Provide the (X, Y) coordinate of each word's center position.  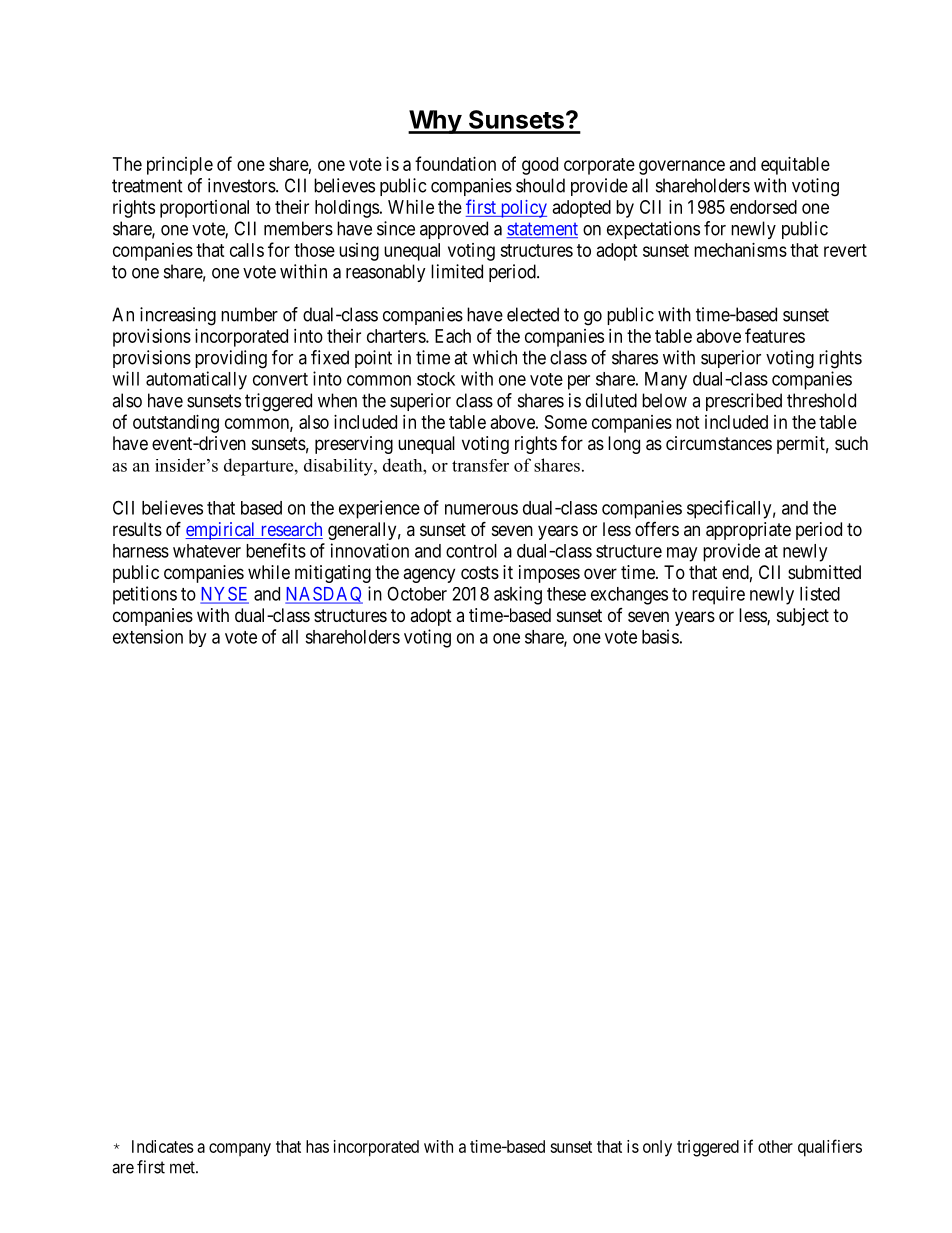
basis (660, 636)
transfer (480, 465)
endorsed (763, 207)
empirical (221, 531)
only (657, 1148)
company (240, 1150)
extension (148, 636)
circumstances (719, 443)
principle (180, 166)
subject (803, 617)
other (775, 1146)
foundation (455, 163)
